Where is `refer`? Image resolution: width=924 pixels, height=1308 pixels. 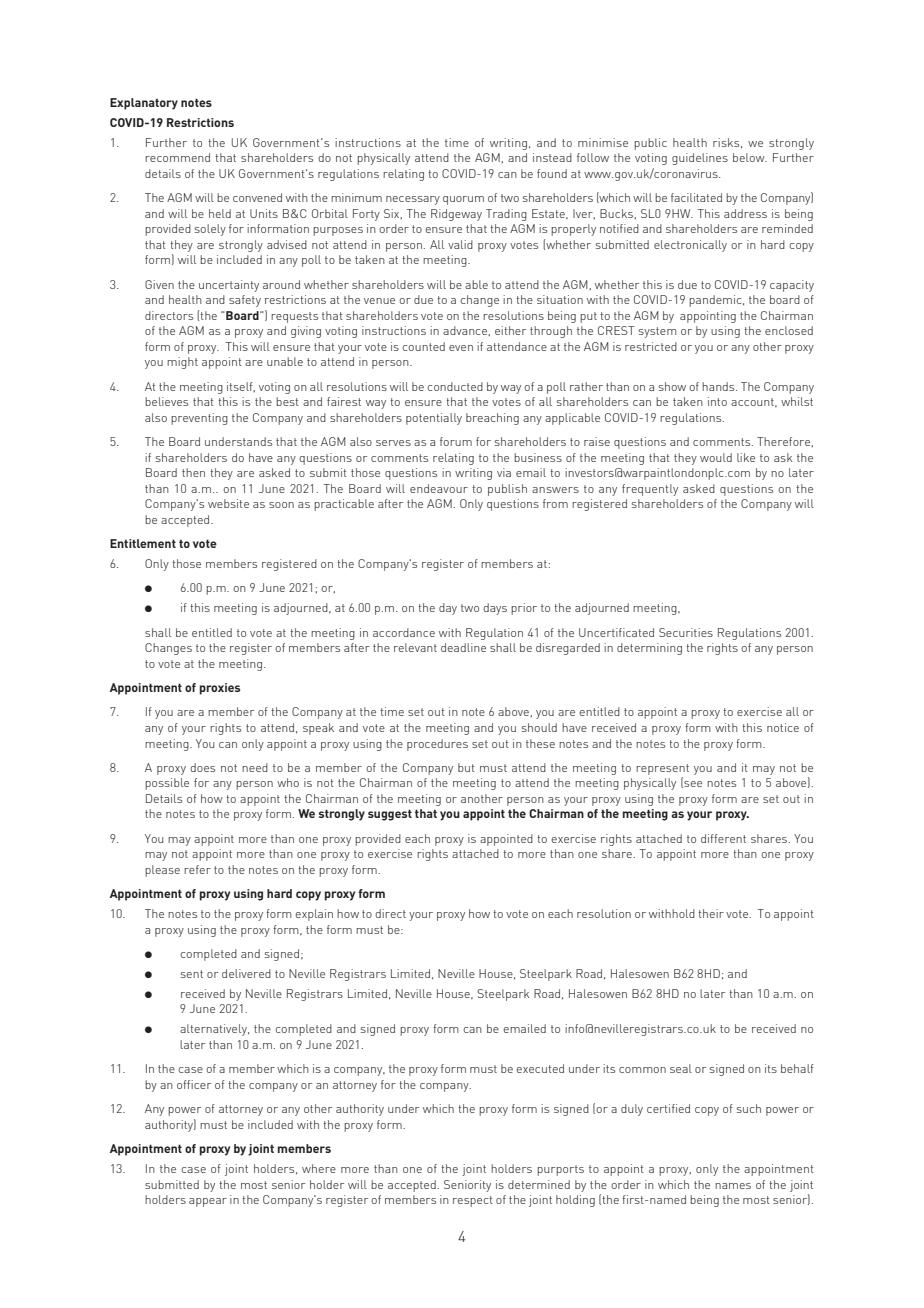
refer is located at coordinates (197, 869).
